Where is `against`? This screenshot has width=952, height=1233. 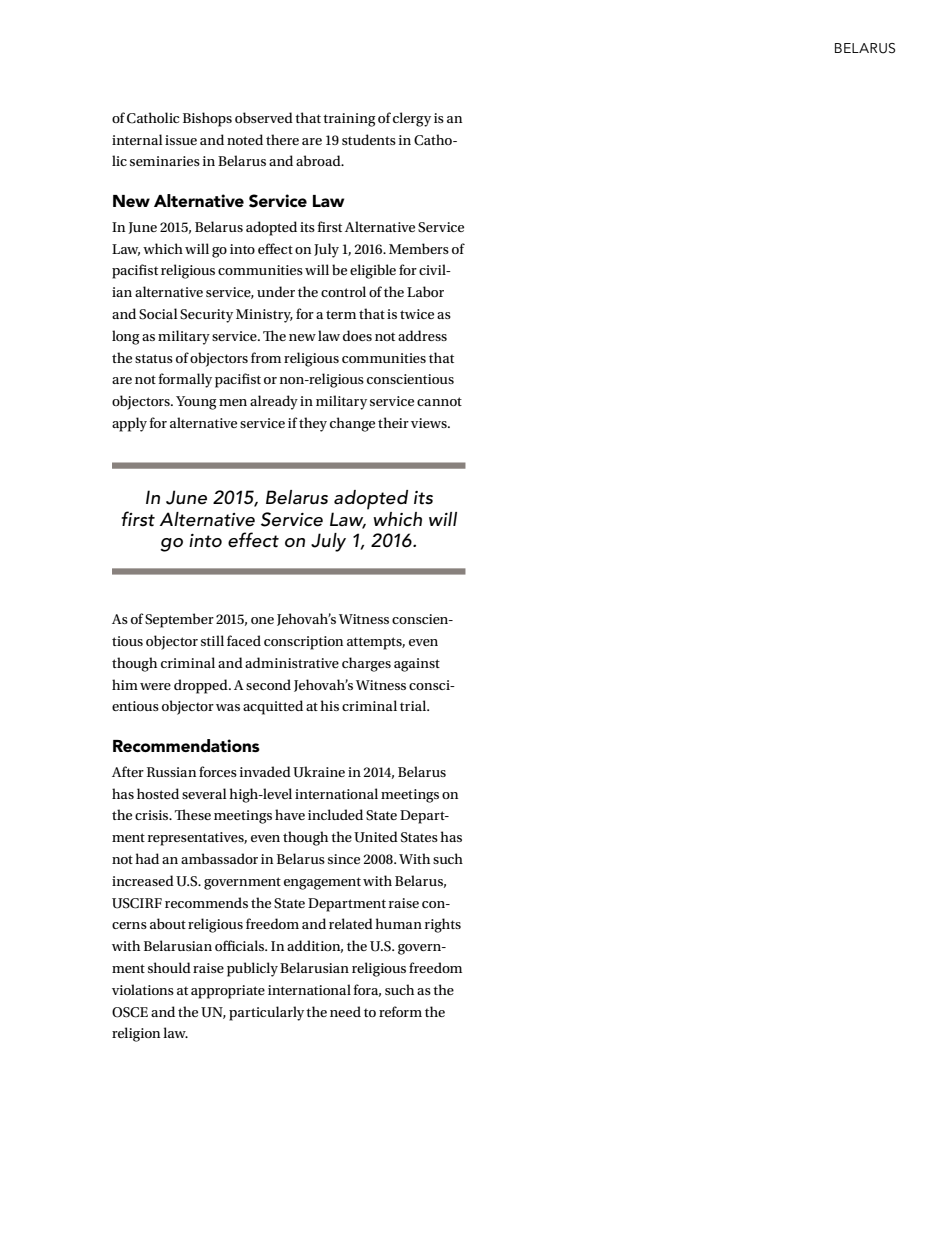 against is located at coordinates (417, 665).
